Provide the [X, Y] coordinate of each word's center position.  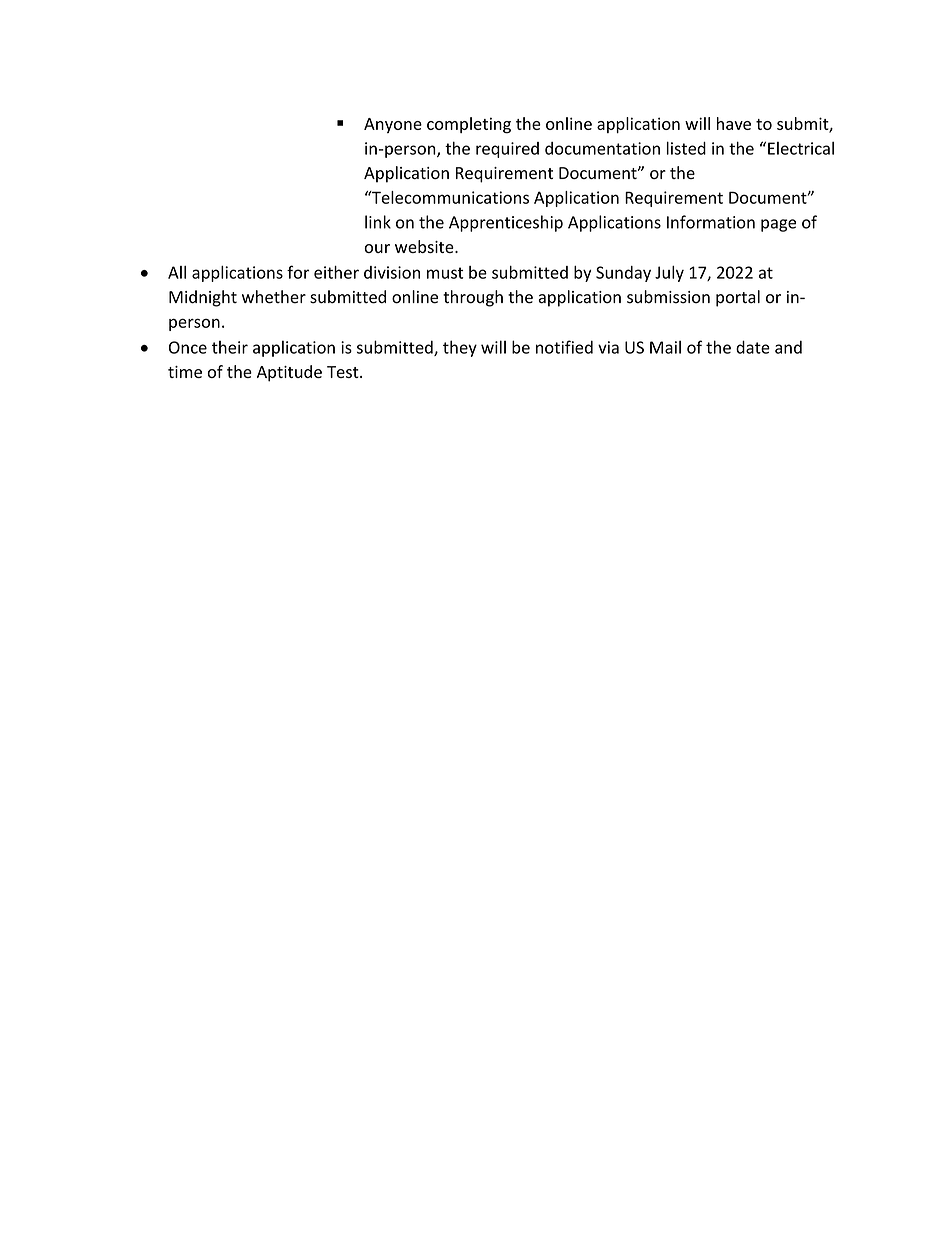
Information [711, 222]
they [460, 348]
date [753, 347]
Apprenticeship [506, 223]
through [473, 298]
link [378, 222]
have [734, 123]
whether [274, 297]
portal [738, 298]
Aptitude [289, 373]
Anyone [393, 125]
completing [469, 125]
